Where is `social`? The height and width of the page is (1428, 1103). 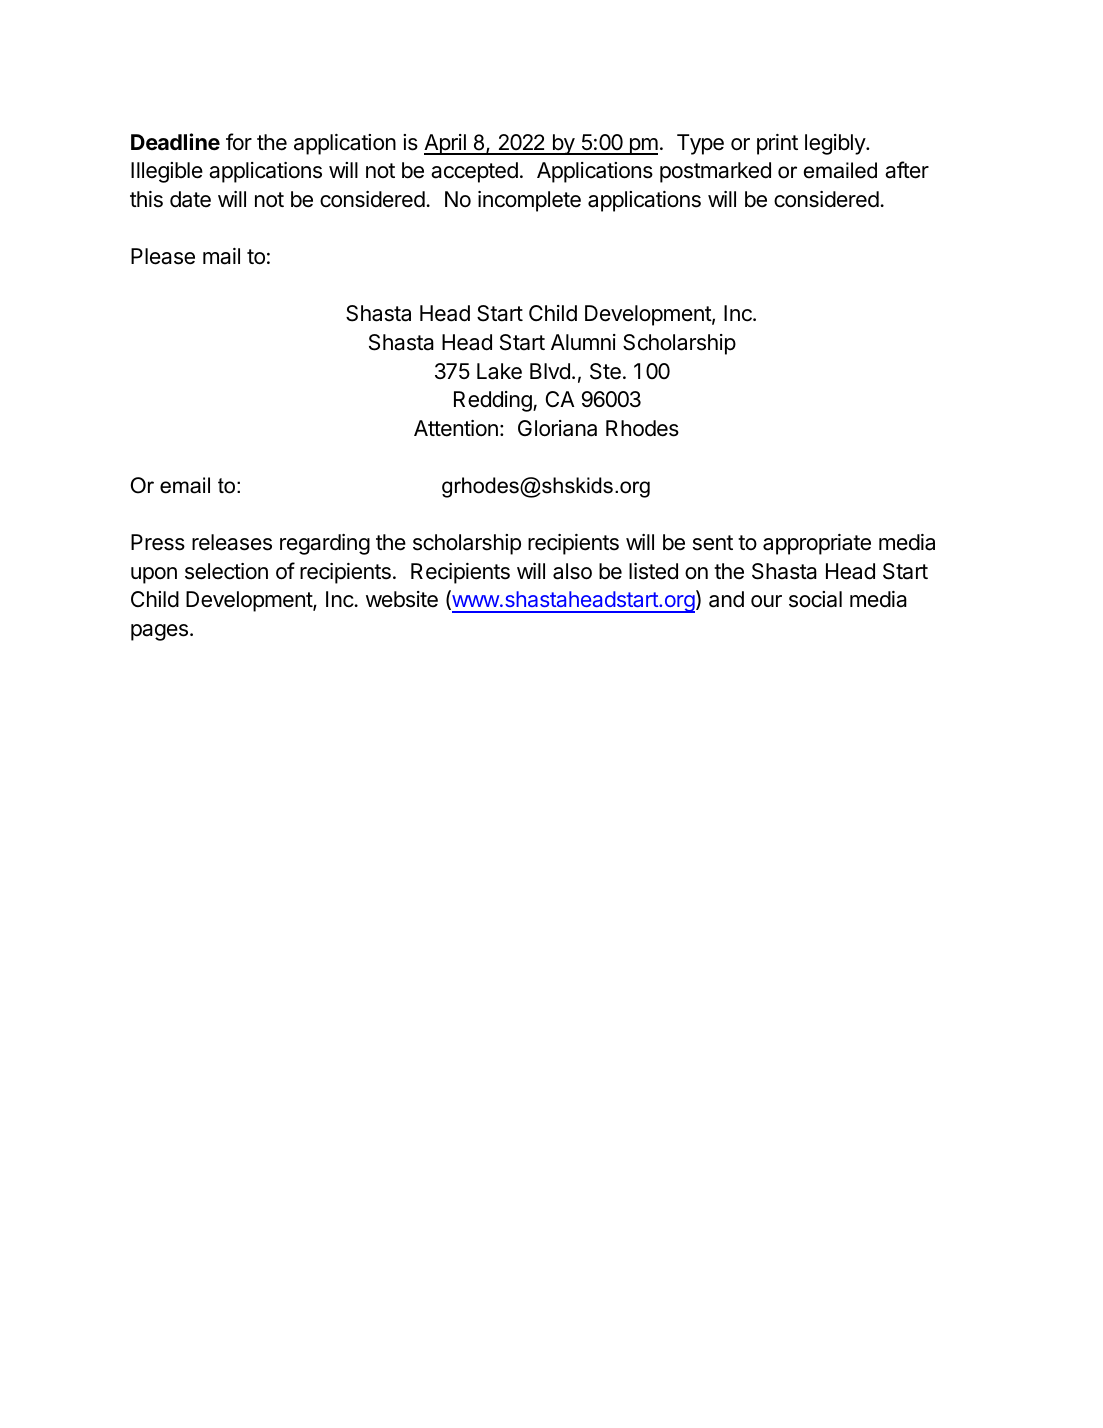
social is located at coordinates (815, 599).
